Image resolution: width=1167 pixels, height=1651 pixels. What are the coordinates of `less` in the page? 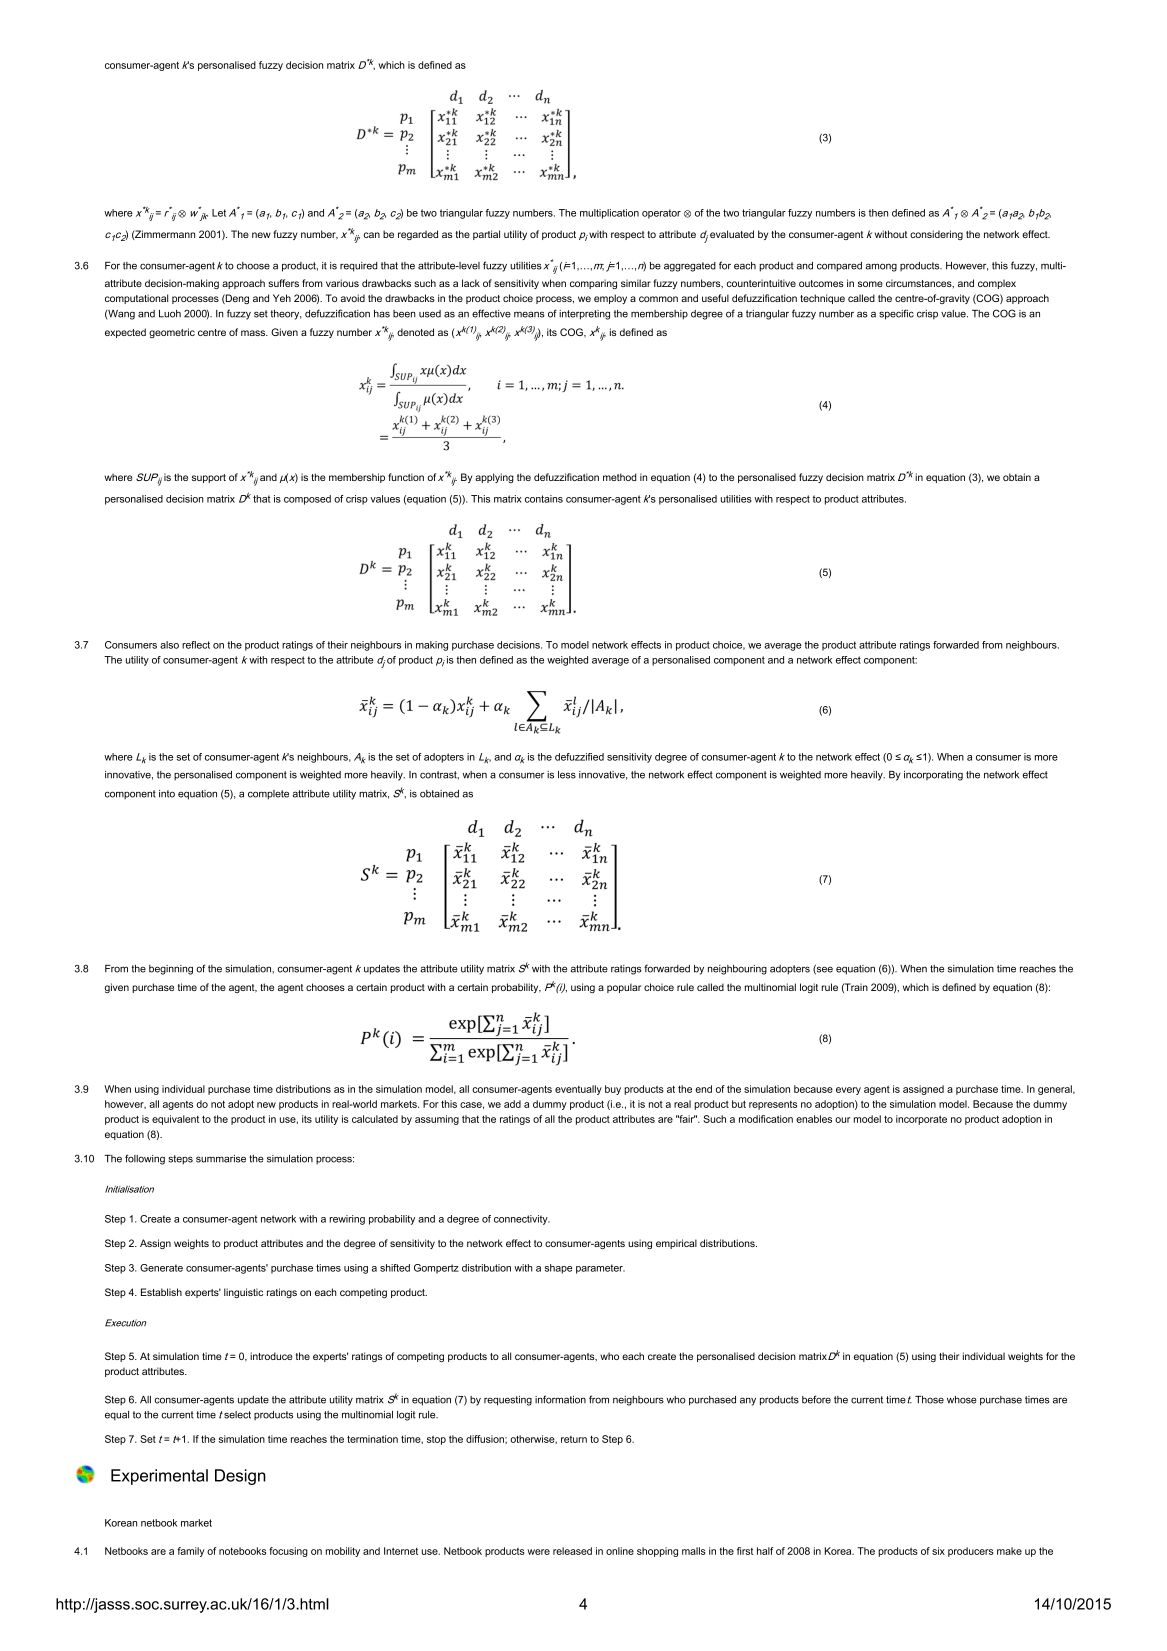 It's located at (567, 775).
